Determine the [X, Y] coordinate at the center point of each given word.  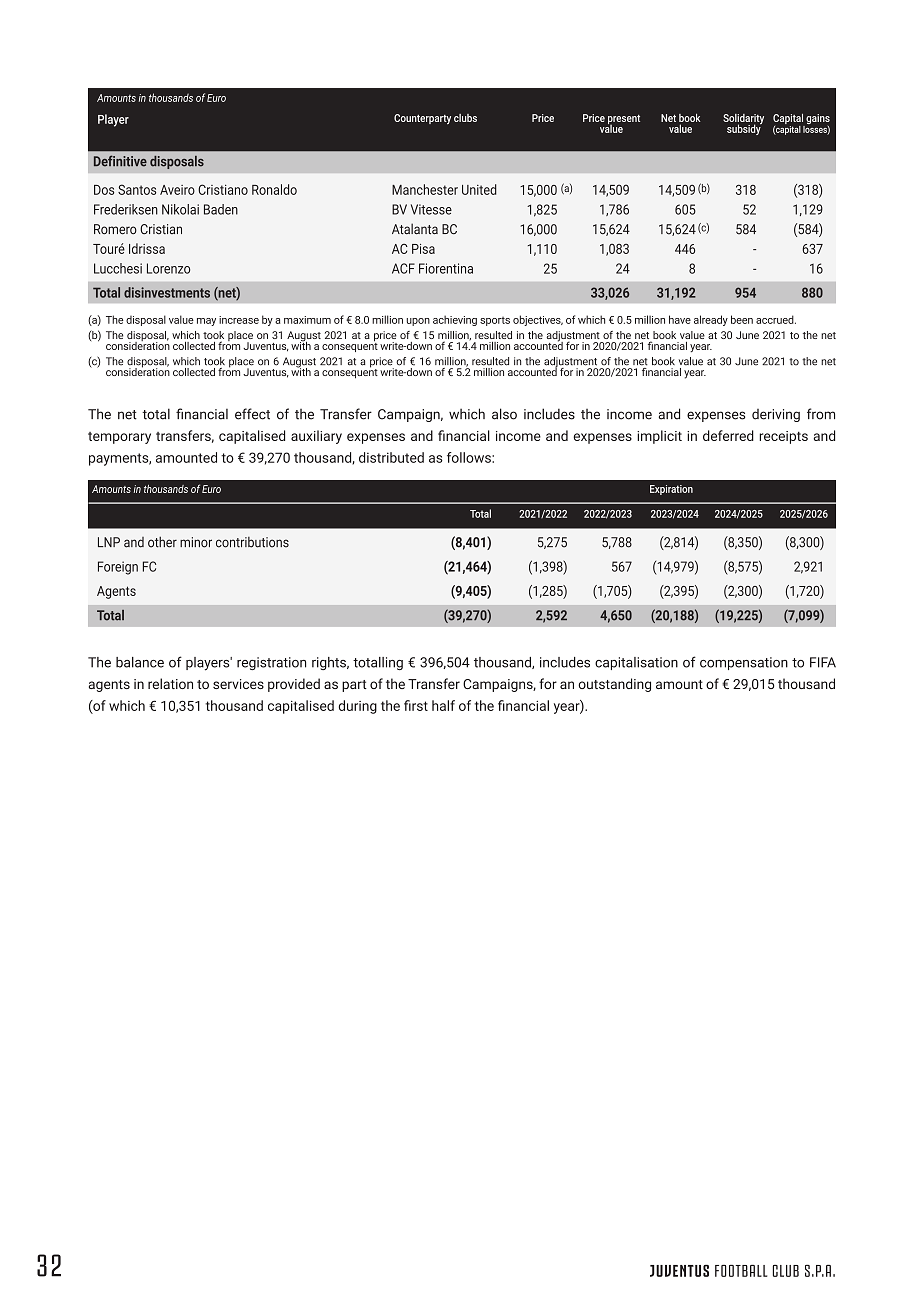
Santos [137, 189]
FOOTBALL [741, 1271]
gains [817, 120]
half [443, 705]
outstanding [614, 685]
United [479, 189]
